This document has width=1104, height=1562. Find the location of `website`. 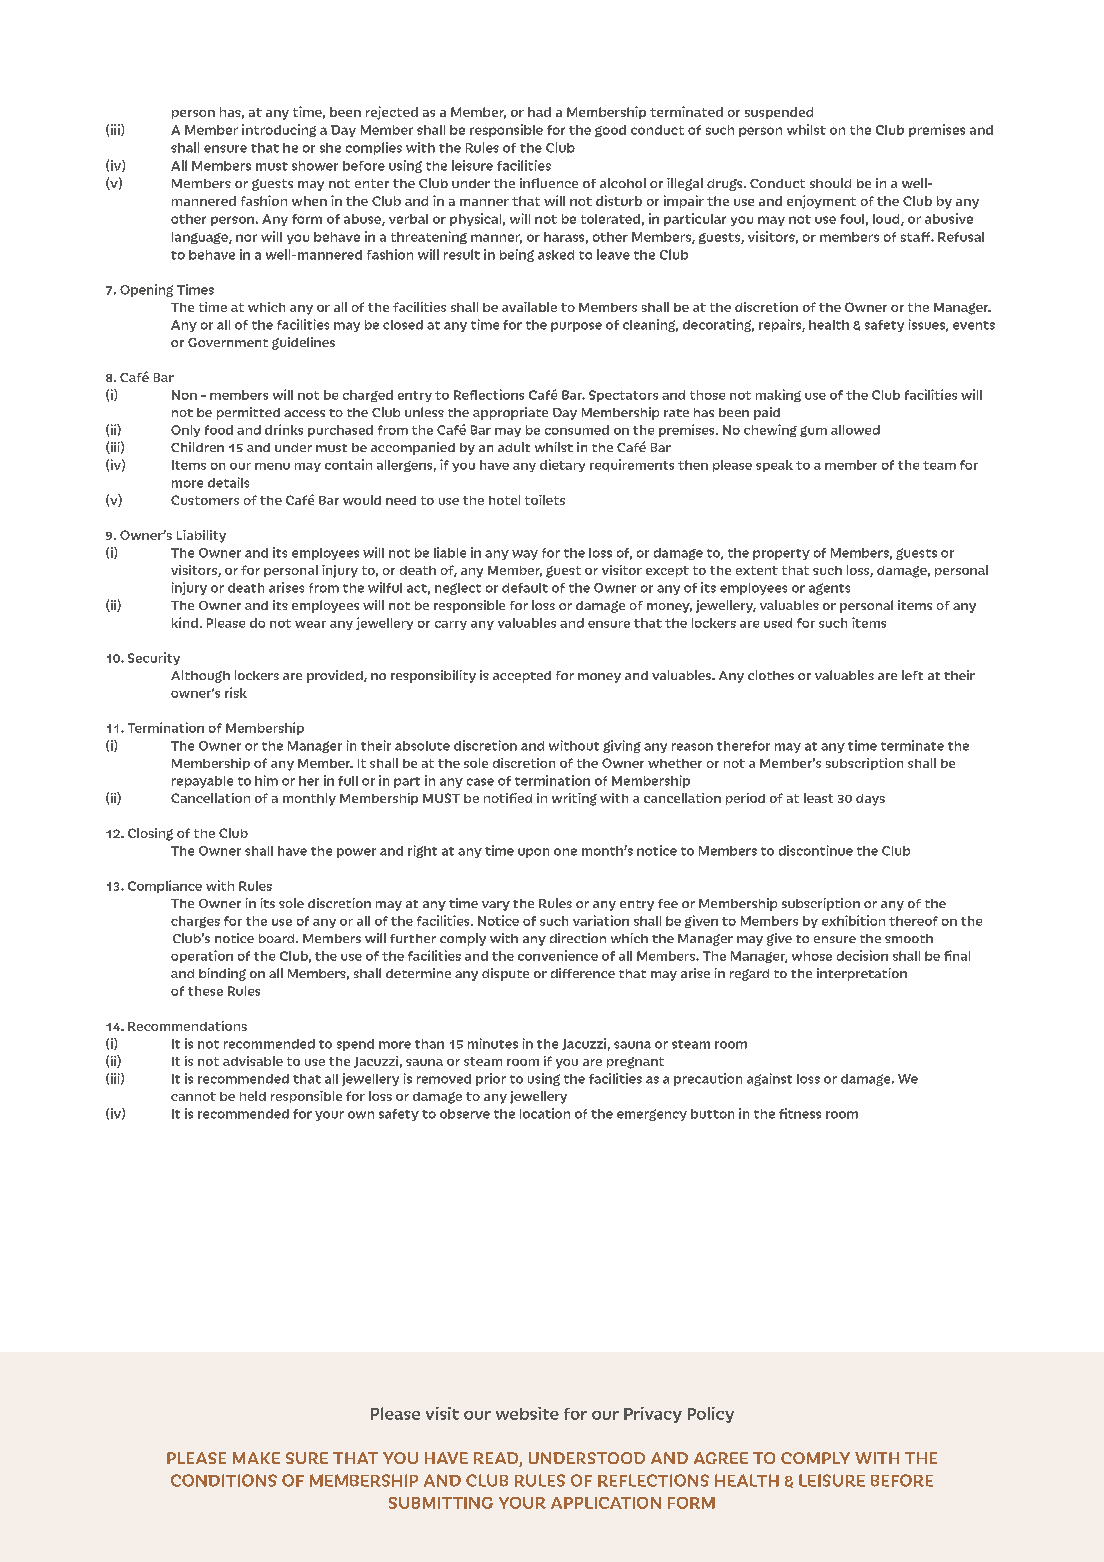

website is located at coordinates (527, 1413).
